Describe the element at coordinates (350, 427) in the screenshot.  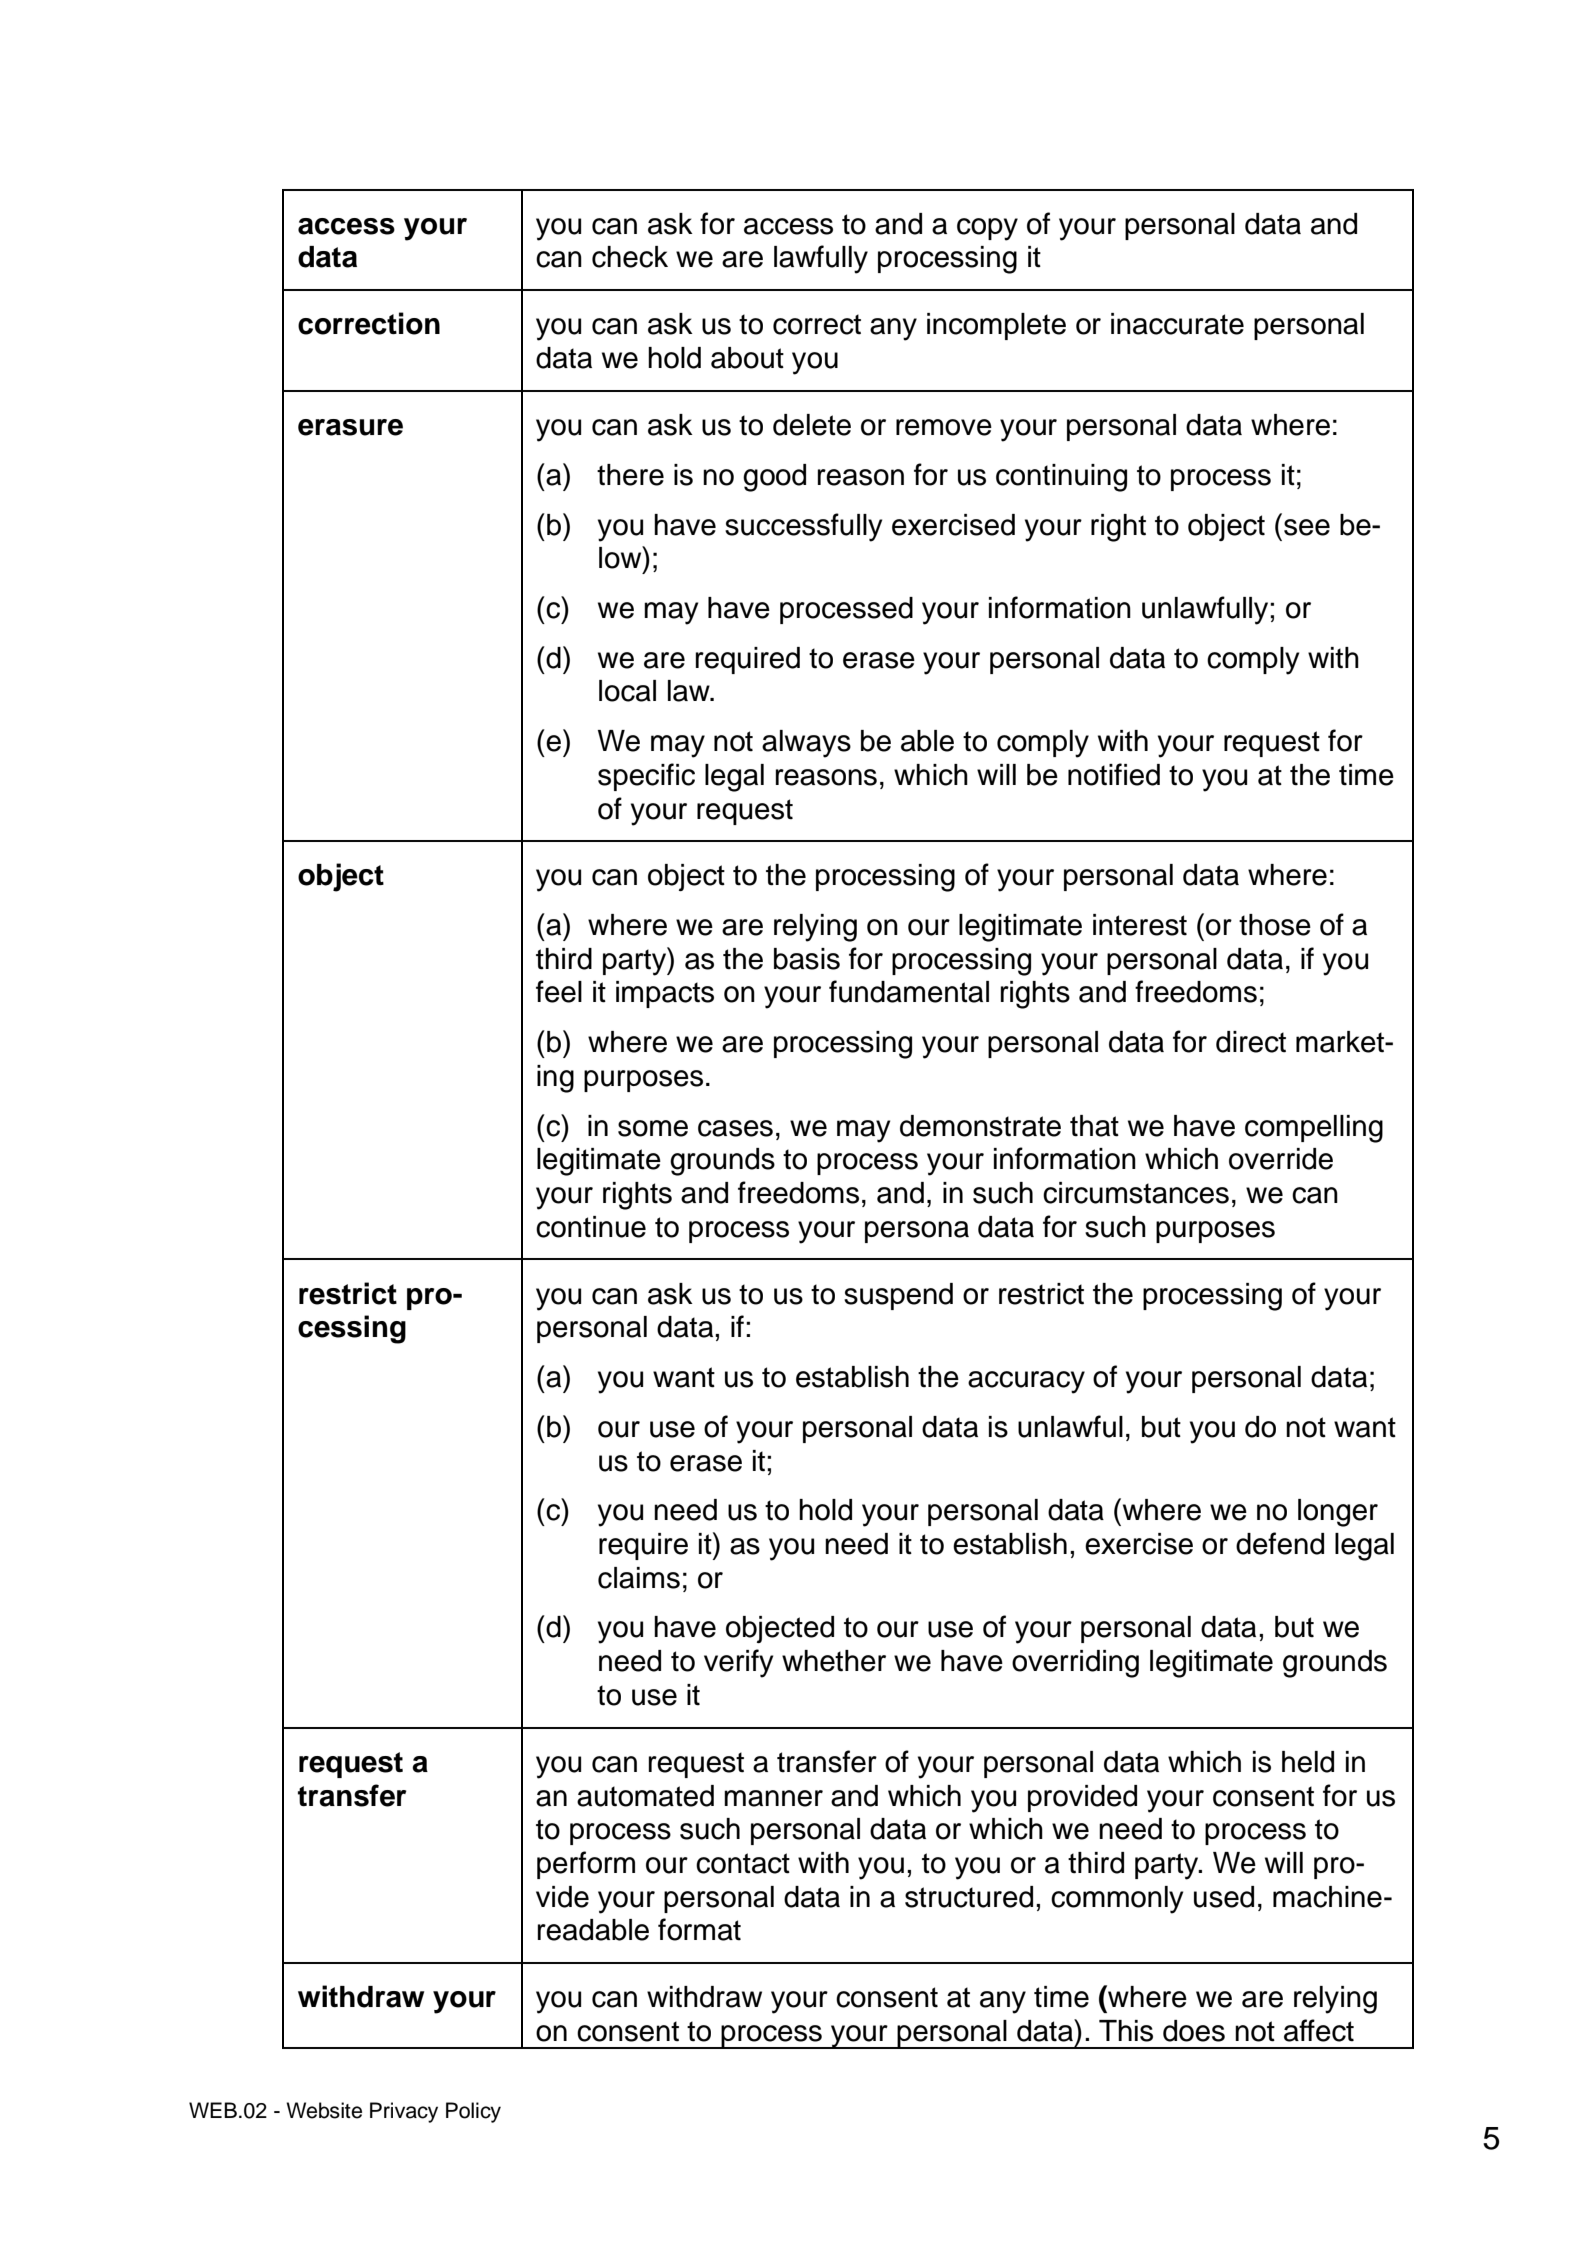
I see `erasure` at that location.
